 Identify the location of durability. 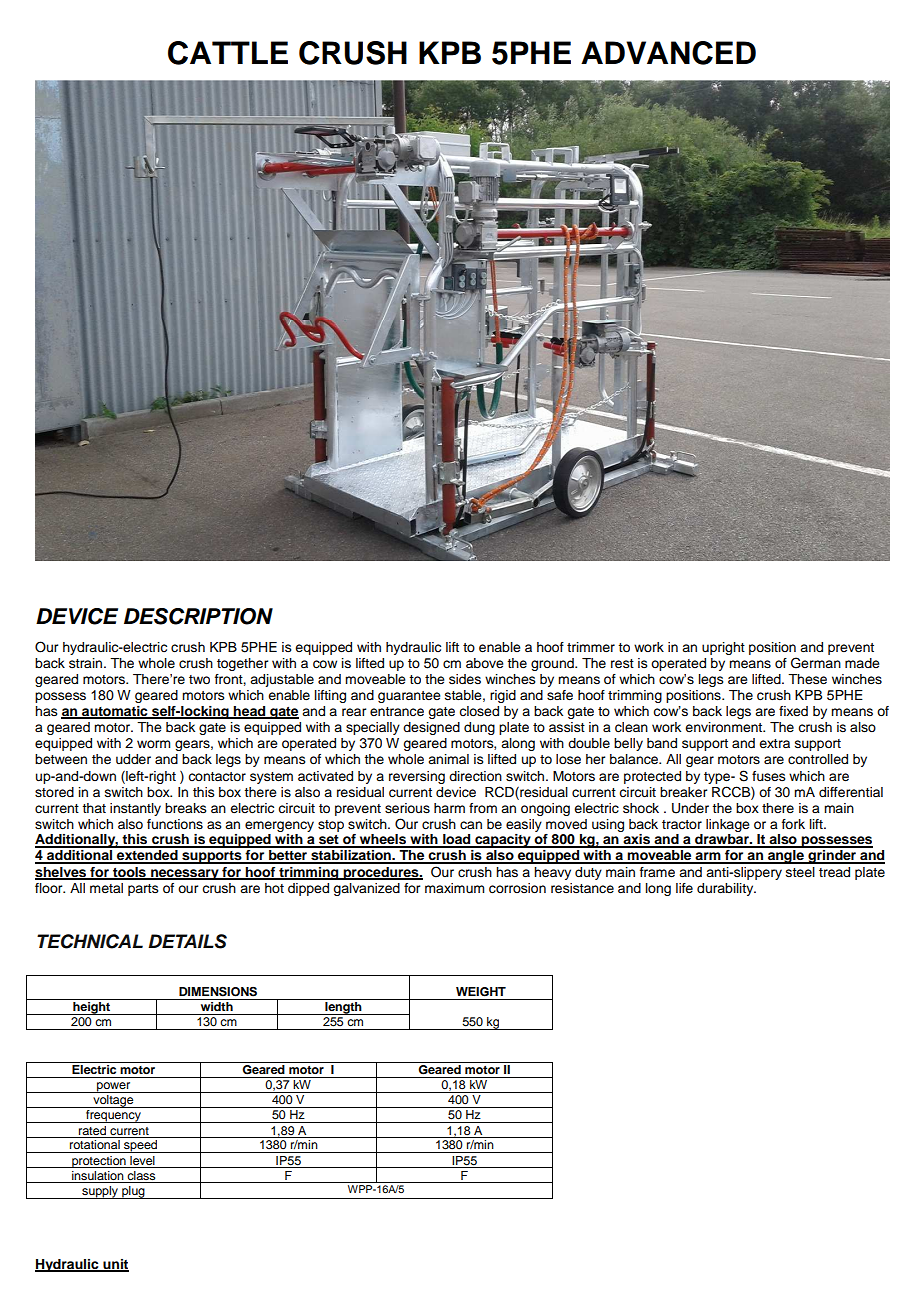
(726, 889).
